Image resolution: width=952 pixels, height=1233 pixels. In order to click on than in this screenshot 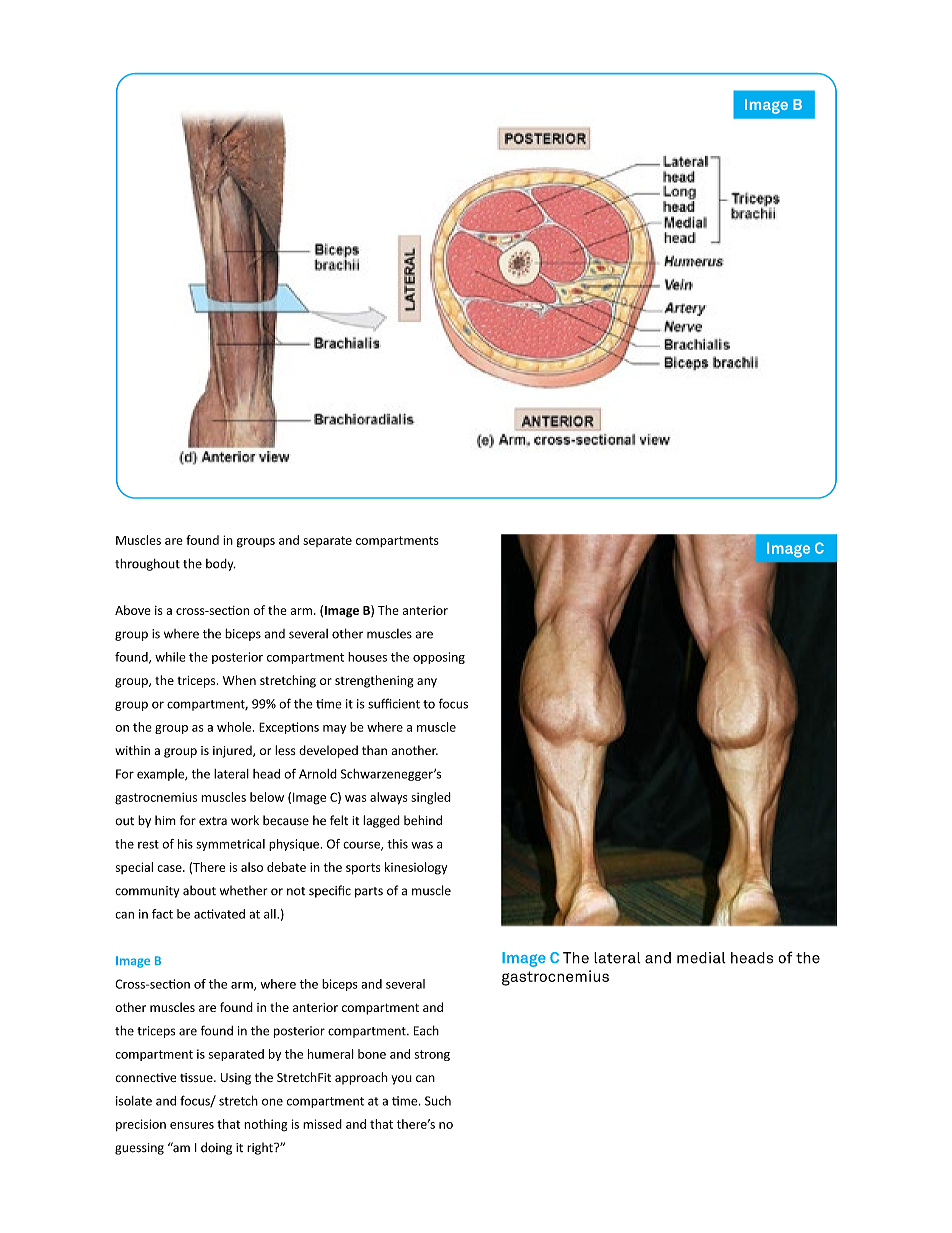, I will do `click(374, 750)`.
